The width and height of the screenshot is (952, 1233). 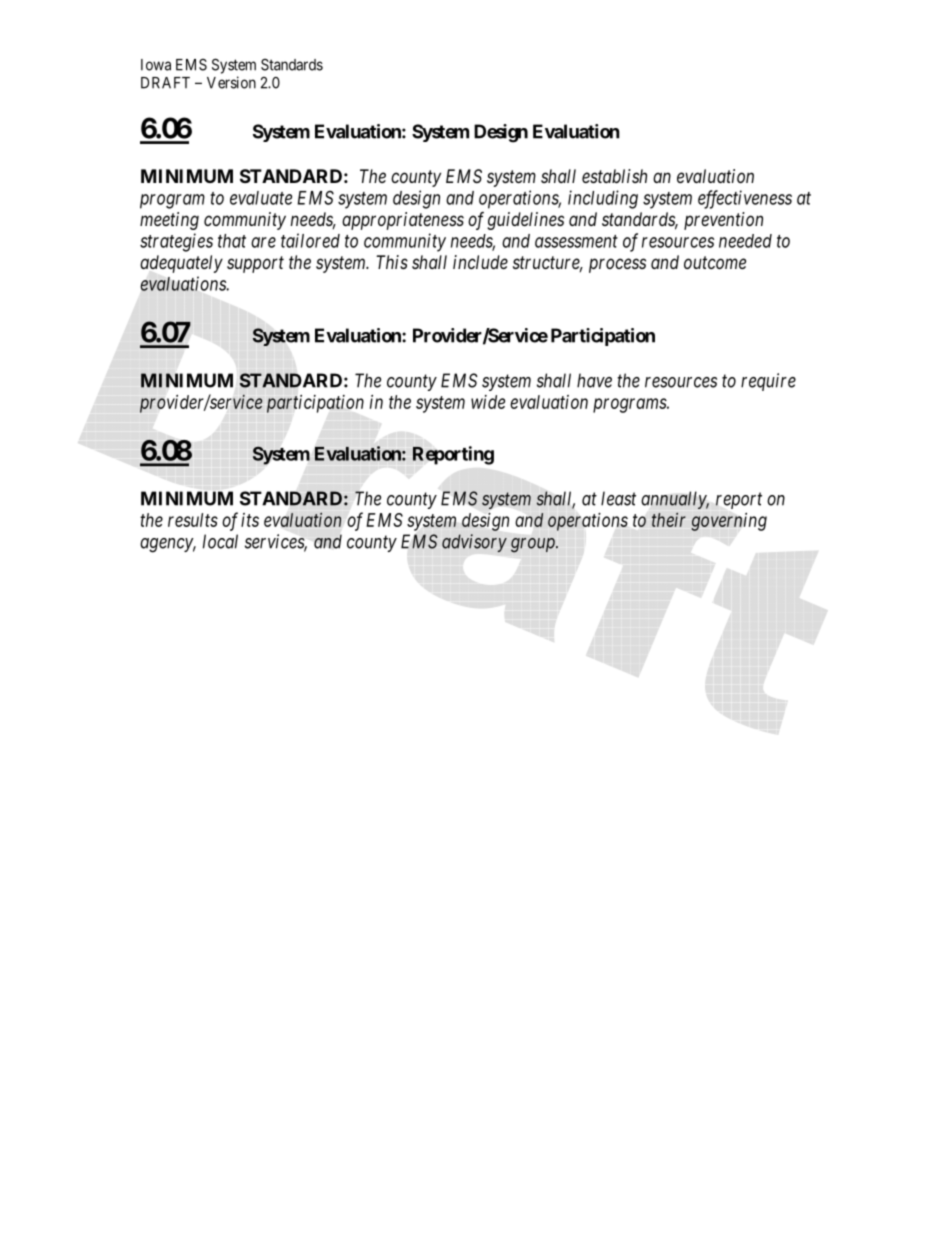 I want to click on have, so click(x=594, y=380).
